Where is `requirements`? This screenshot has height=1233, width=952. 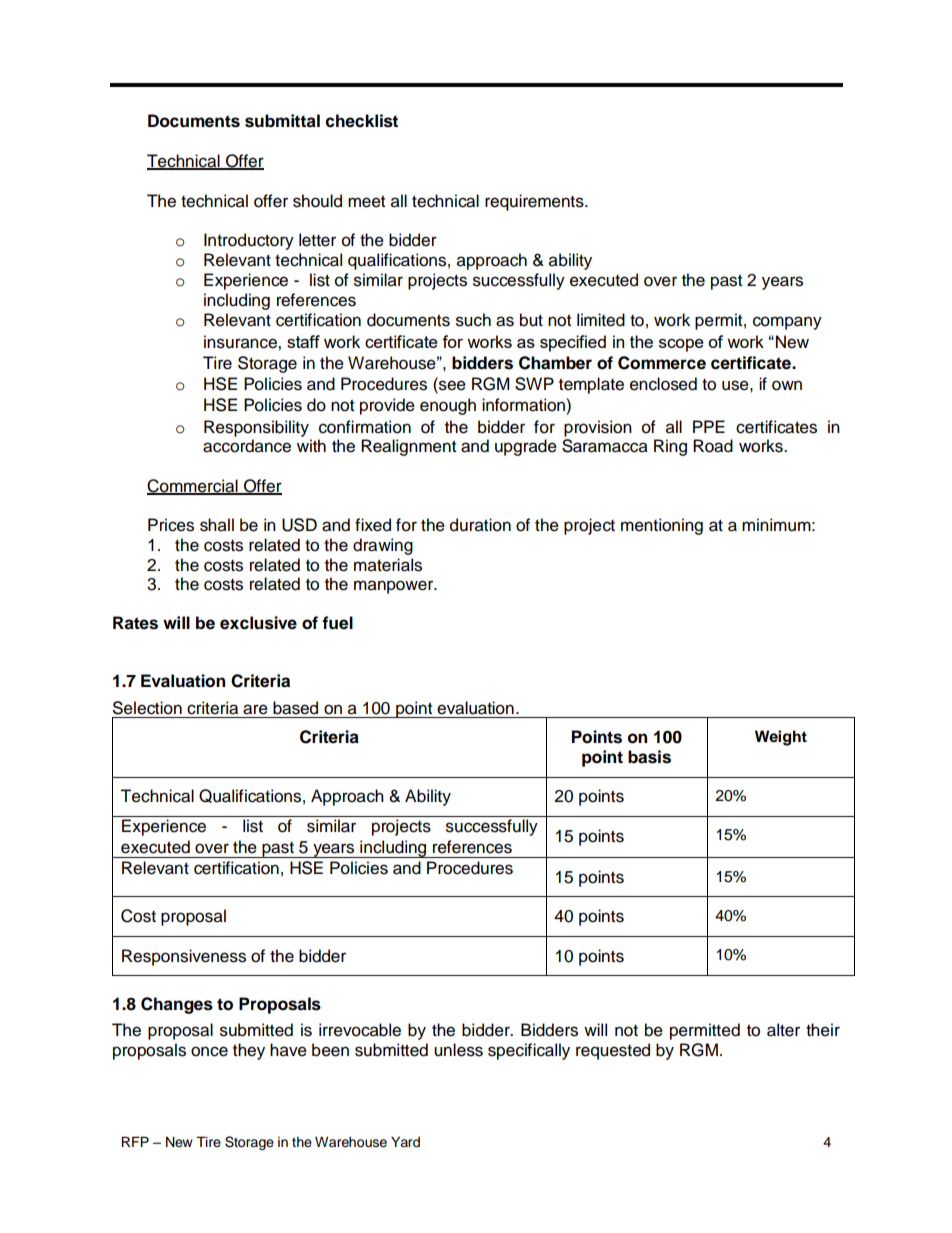 requirements is located at coordinates (535, 202).
